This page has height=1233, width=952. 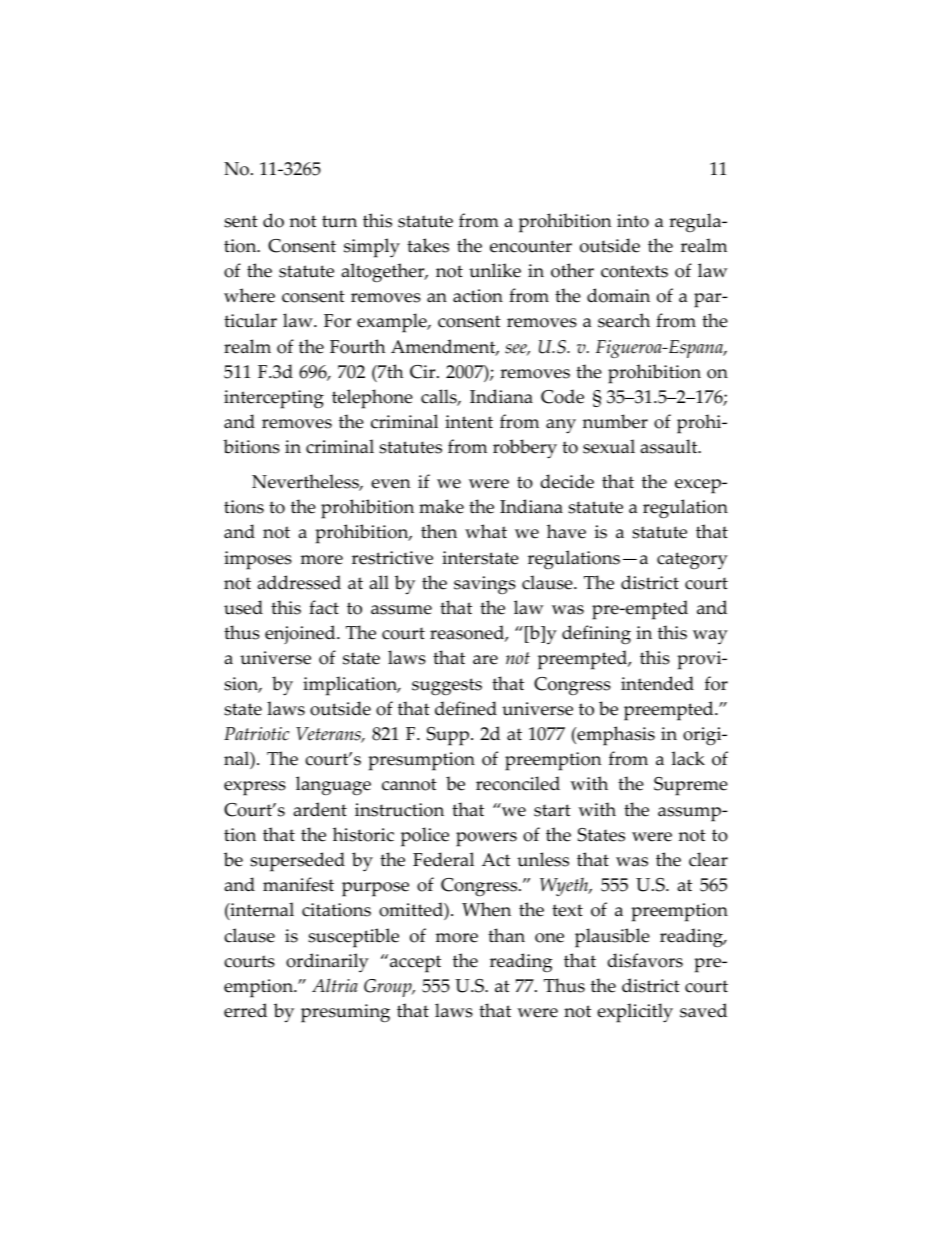 I want to click on enjoined, so click(x=301, y=634).
